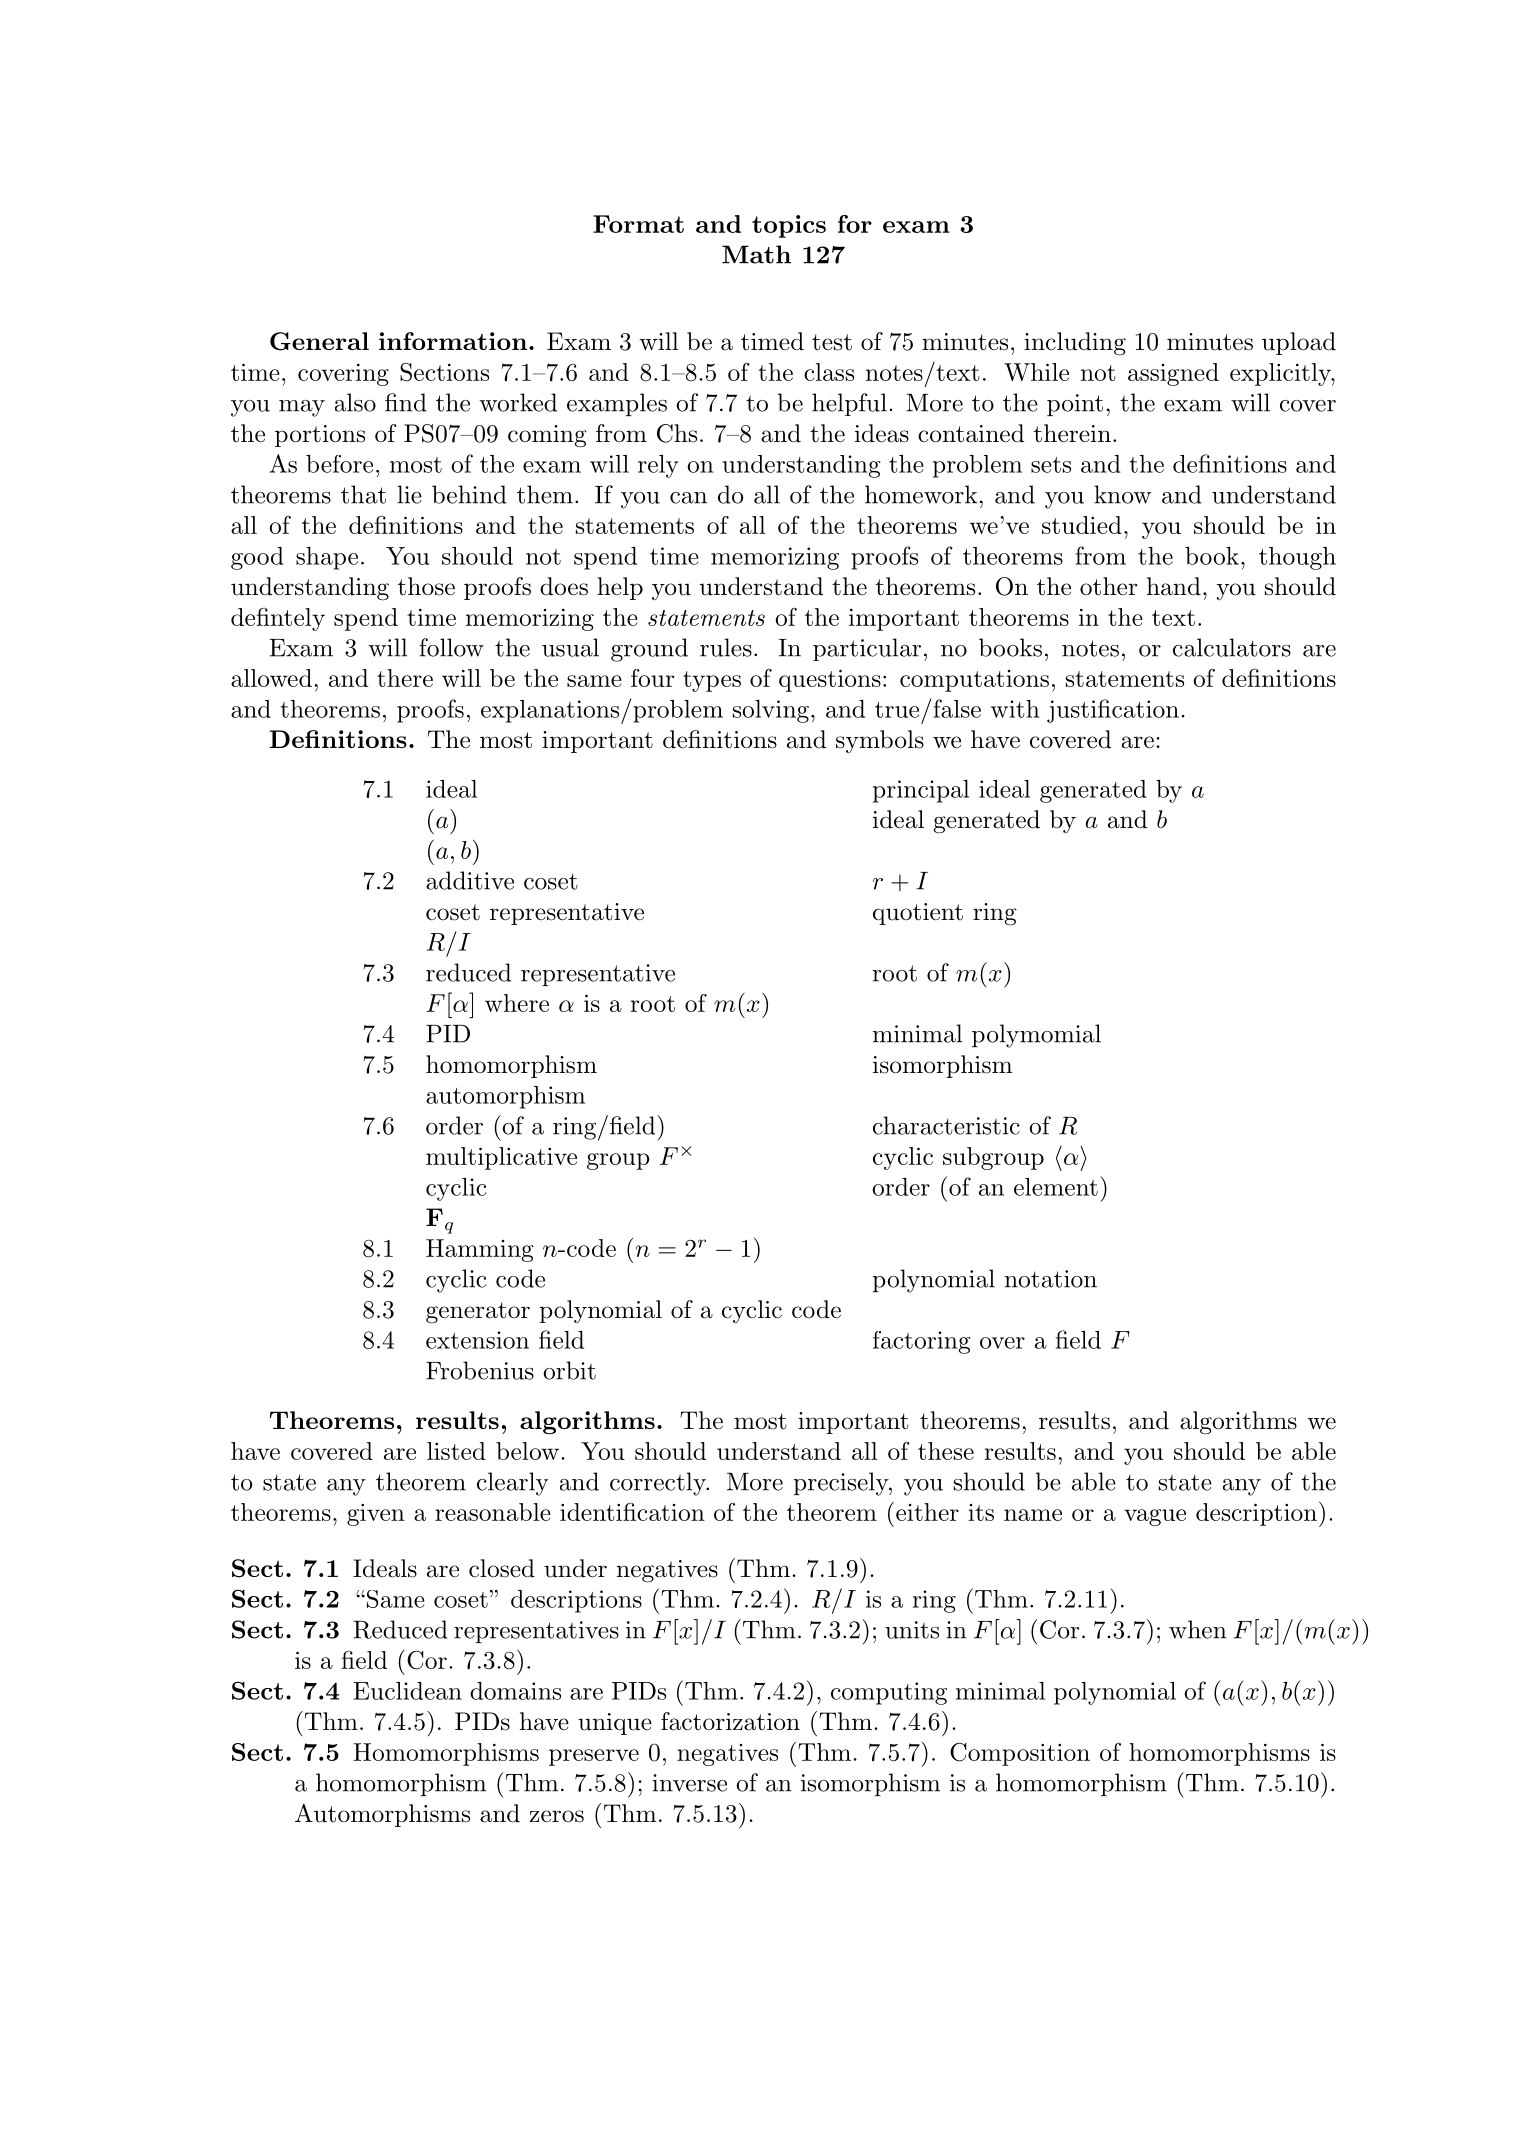 This page has height=2156, width=1524. What do you see at coordinates (319, 341) in the page?
I see `General` at bounding box center [319, 341].
